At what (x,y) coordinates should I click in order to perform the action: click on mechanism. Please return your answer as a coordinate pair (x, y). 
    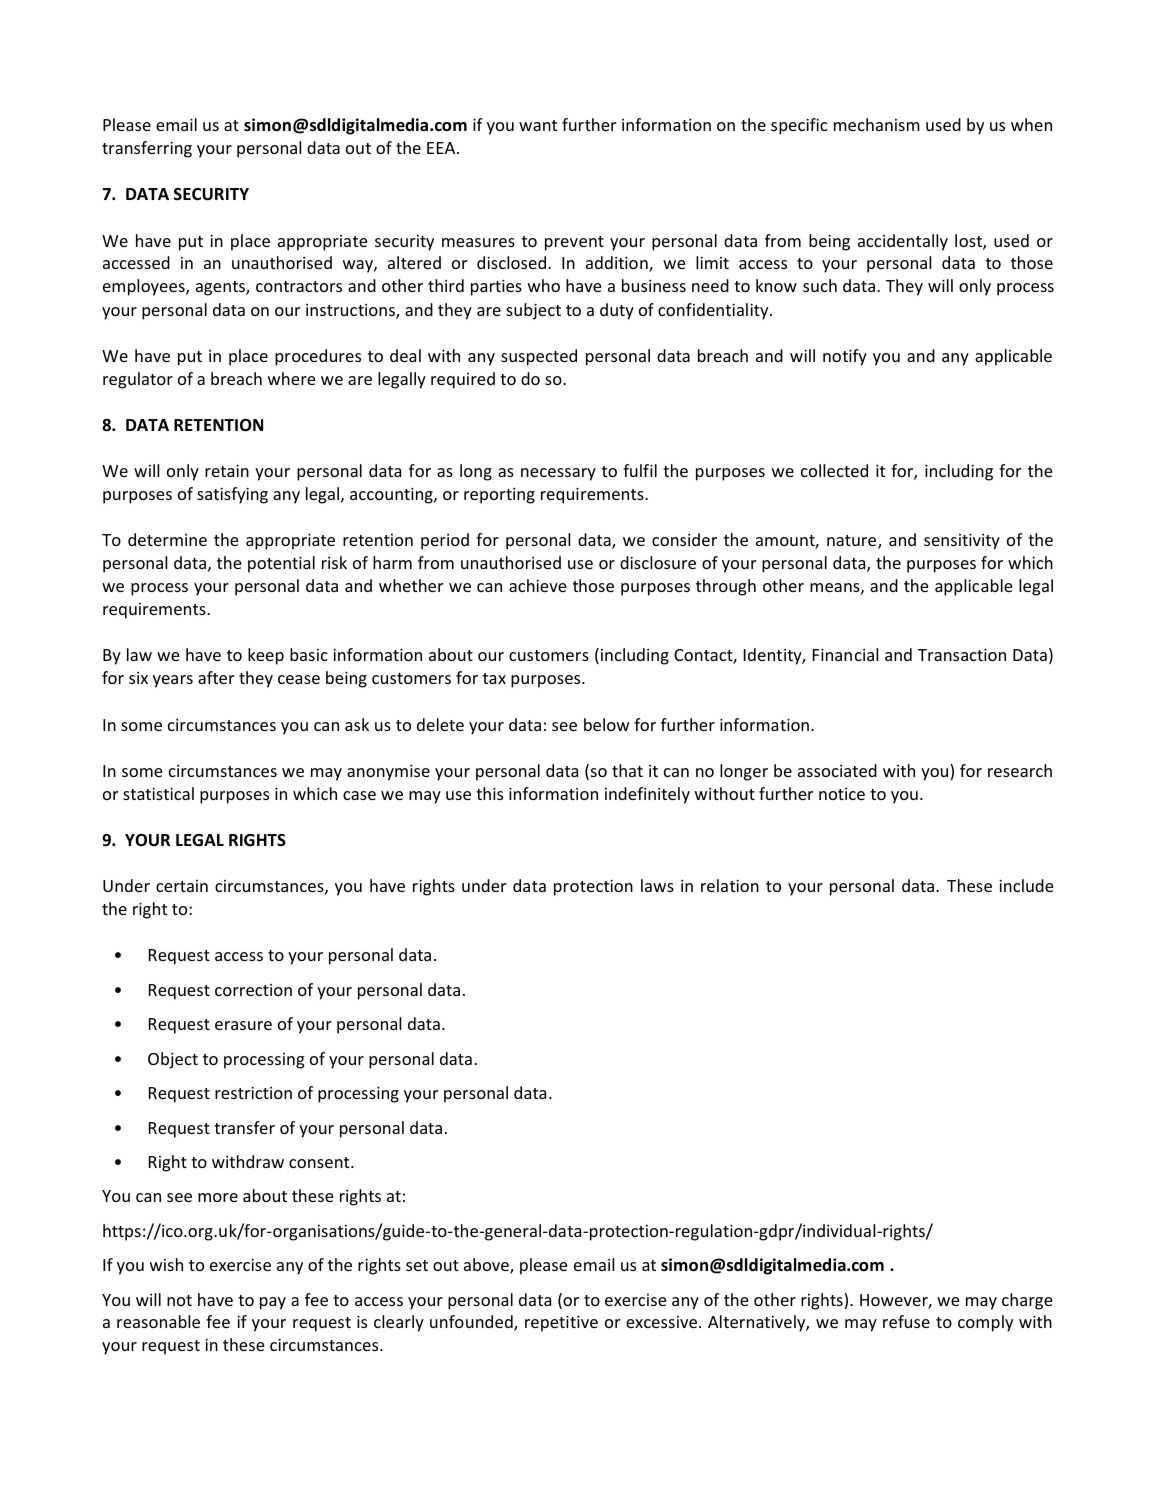
    Looking at the image, I should click on (877, 124).
